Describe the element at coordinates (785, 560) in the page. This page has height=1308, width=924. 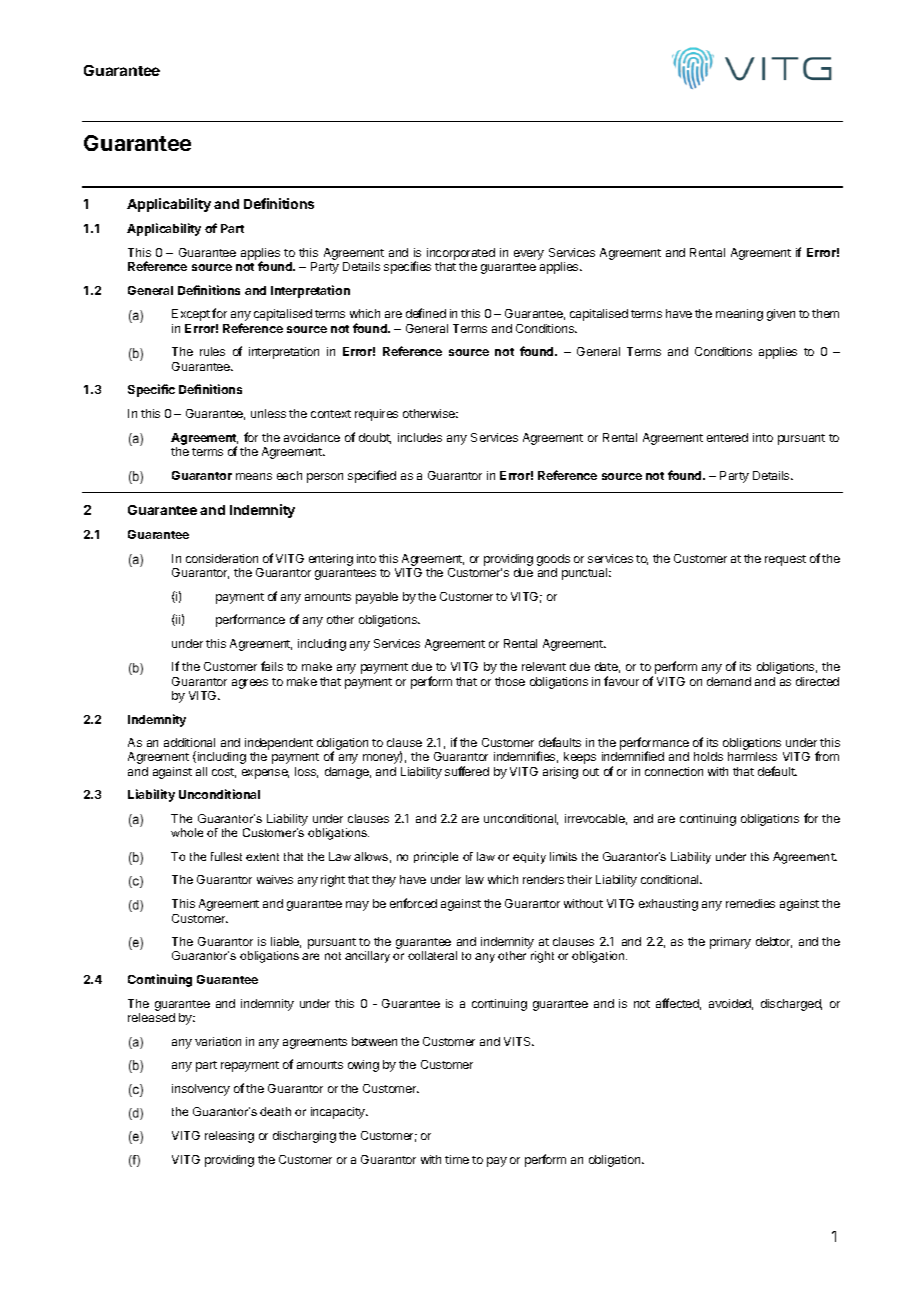
I see `request` at that location.
